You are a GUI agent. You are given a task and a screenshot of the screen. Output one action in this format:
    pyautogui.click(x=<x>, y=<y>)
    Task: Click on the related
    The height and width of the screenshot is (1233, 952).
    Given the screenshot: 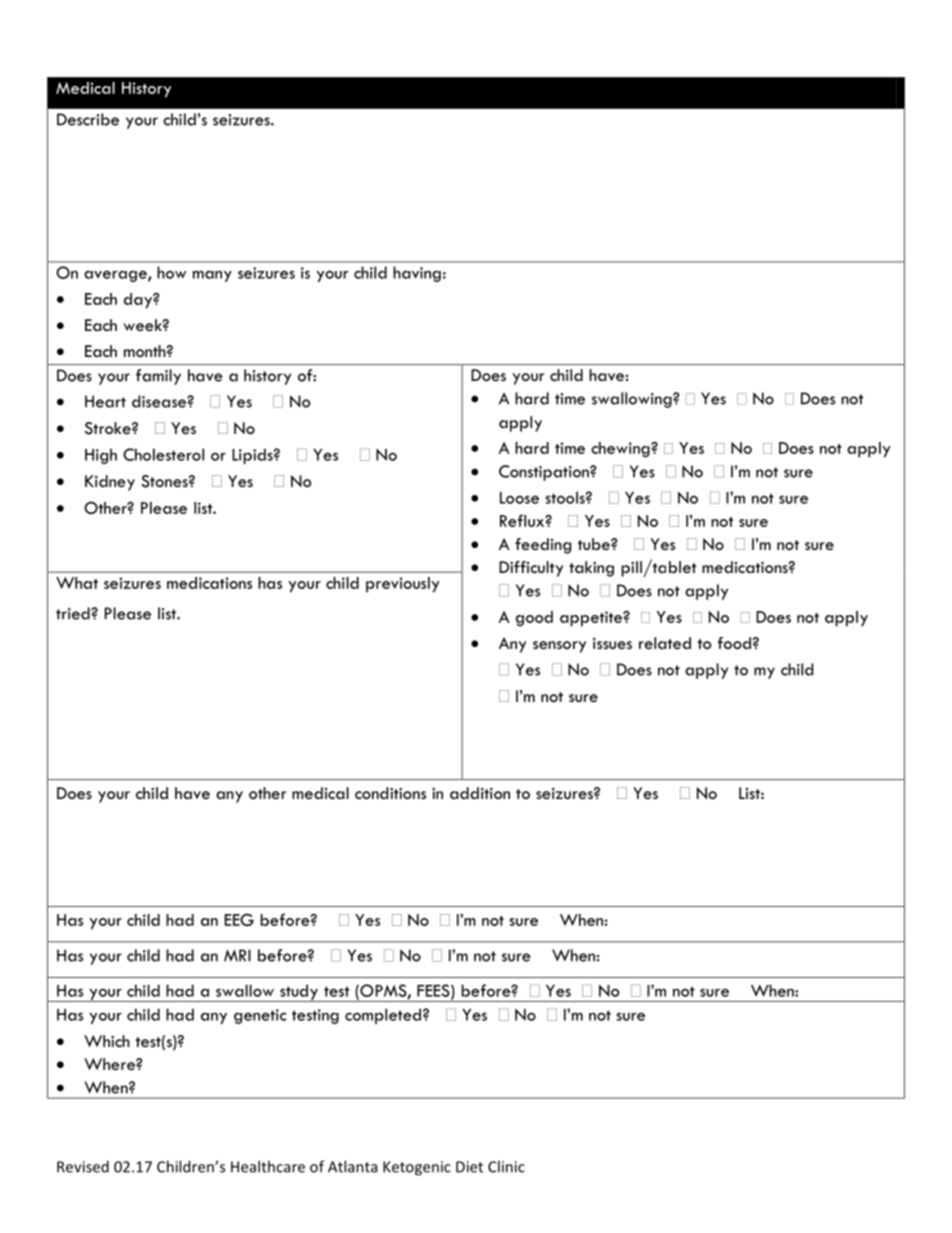 What is the action you would take?
    pyautogui.click(x=665, y=643)
